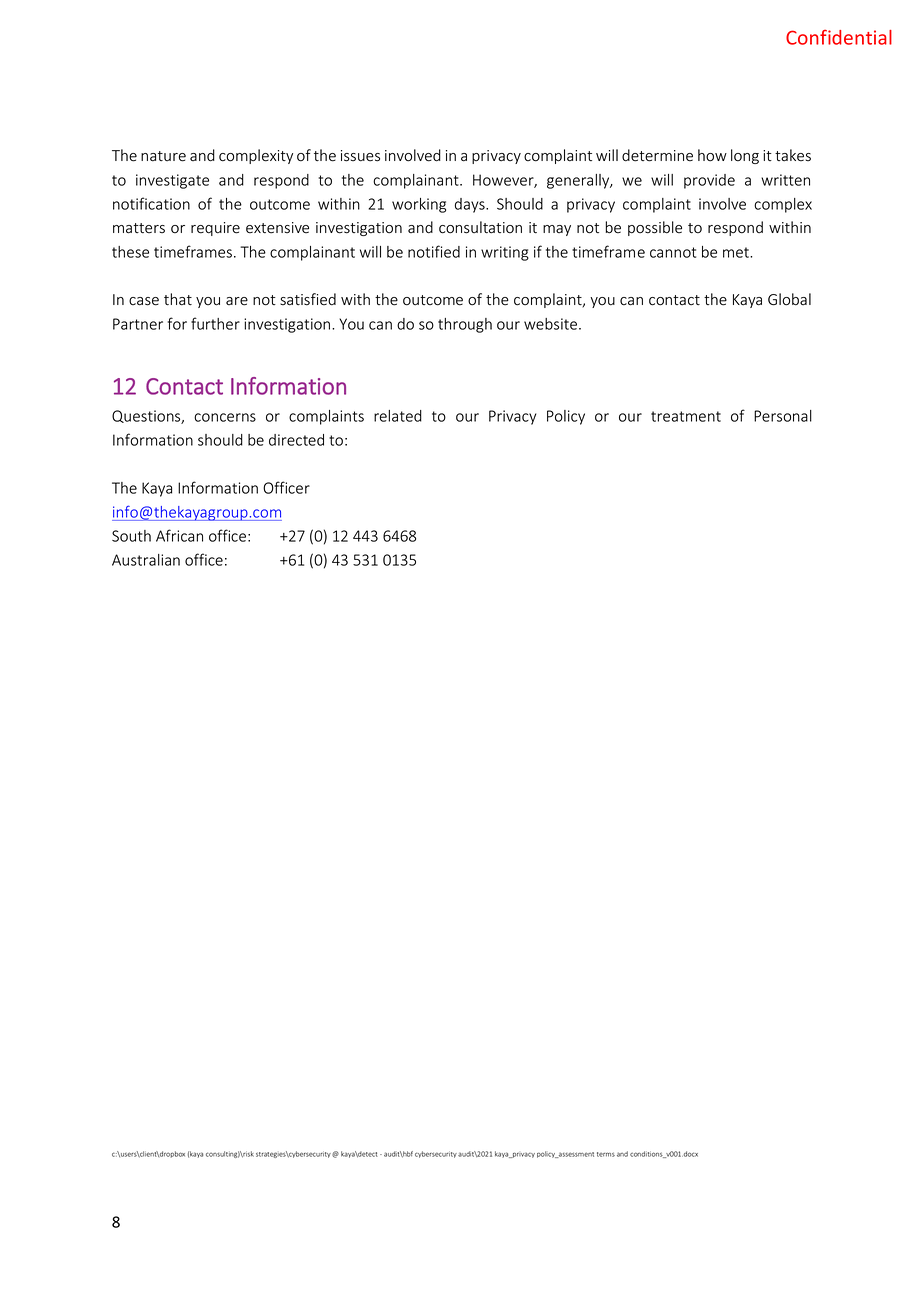 The height and width of the screenshot is (1308, 924). Describe the element at coordinates (606, 1154) in the screenshot. I see `terms` at that location.
